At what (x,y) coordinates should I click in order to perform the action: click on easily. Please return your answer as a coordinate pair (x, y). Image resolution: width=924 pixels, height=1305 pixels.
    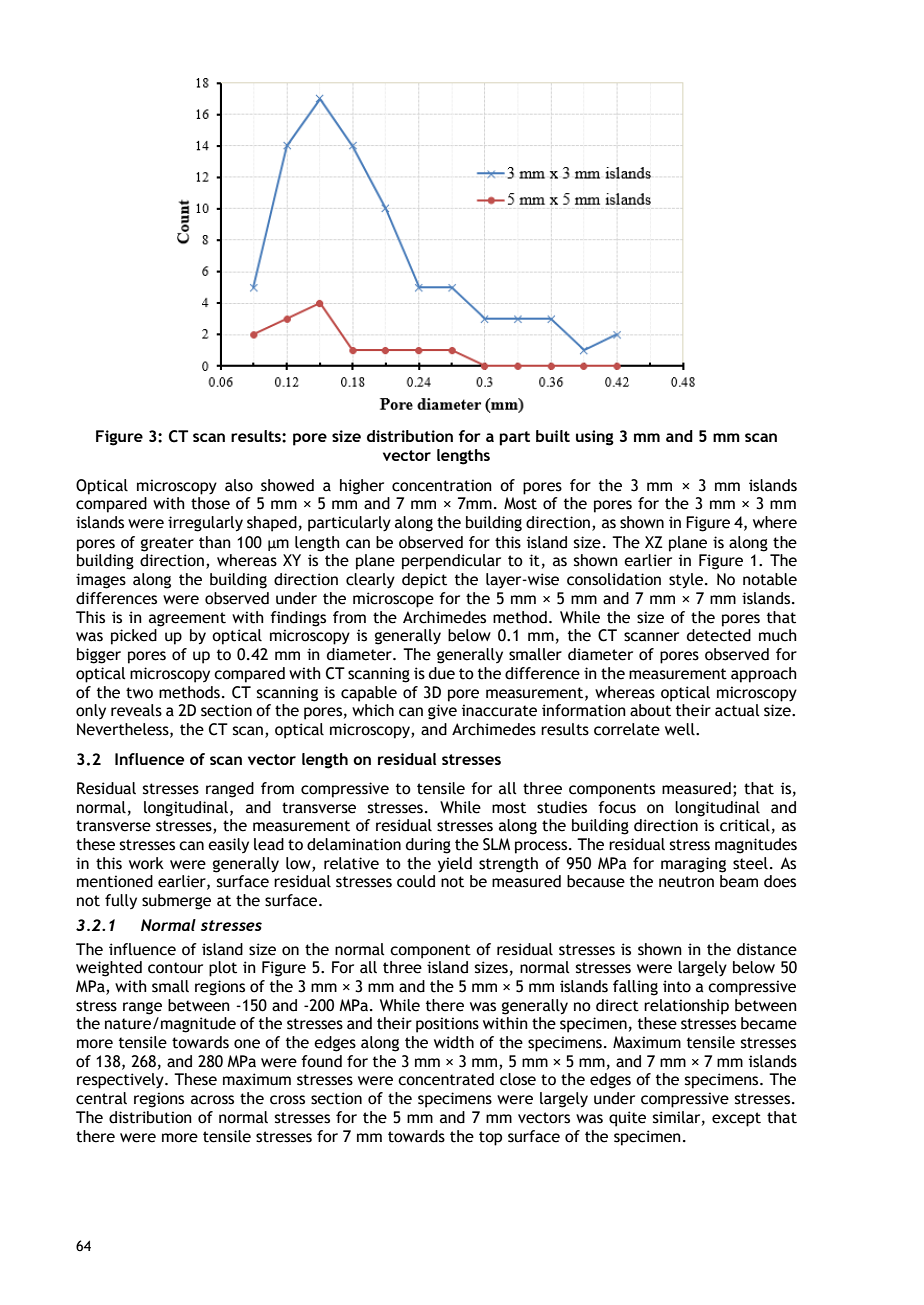
    Looking at the image, I should click on (228, 845).
